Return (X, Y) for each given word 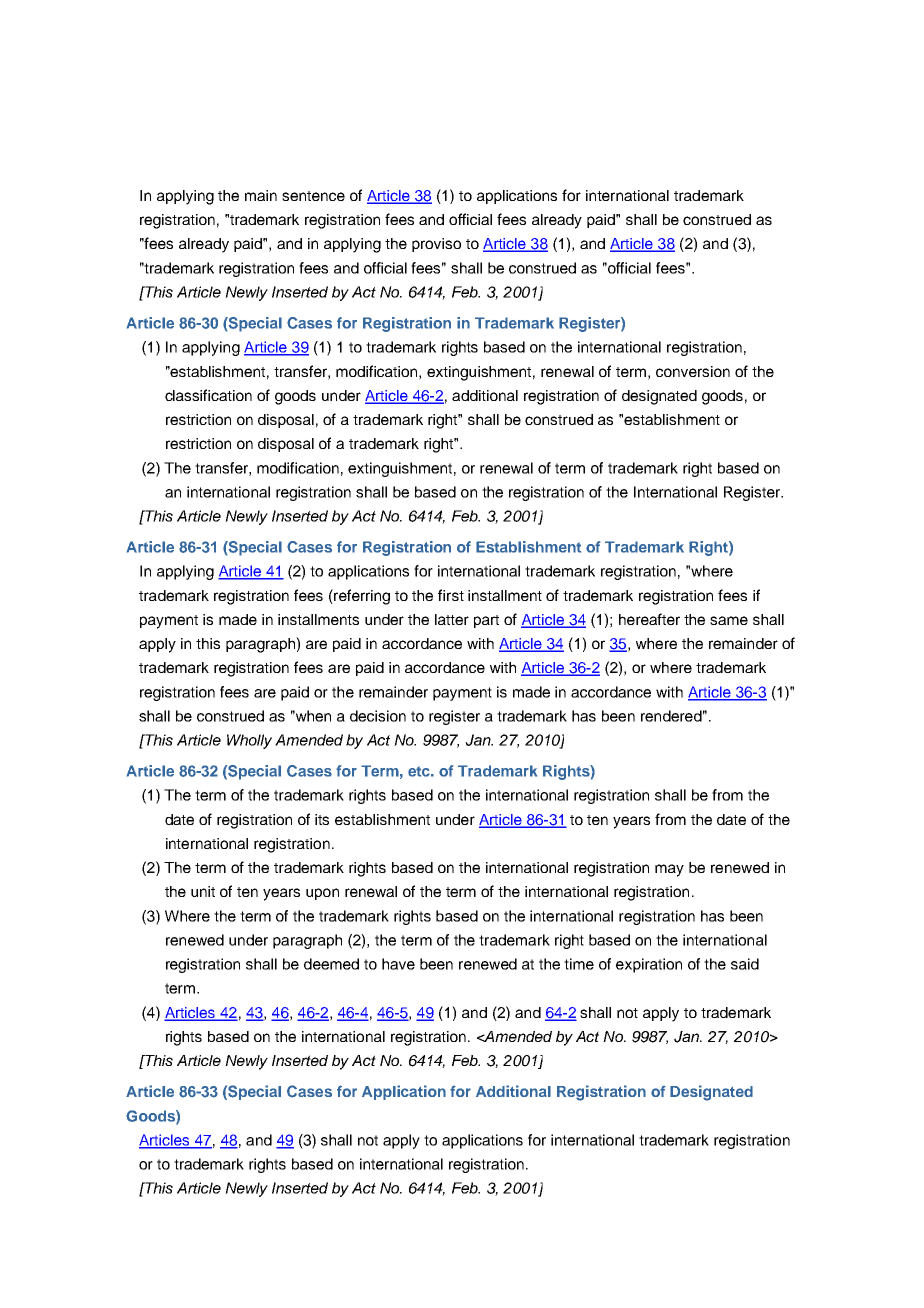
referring (361, 597)
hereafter (649, 619)
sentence (313, 196)
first (451, 595)
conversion (693, 371)
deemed (331, 964)
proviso (436, 245)
